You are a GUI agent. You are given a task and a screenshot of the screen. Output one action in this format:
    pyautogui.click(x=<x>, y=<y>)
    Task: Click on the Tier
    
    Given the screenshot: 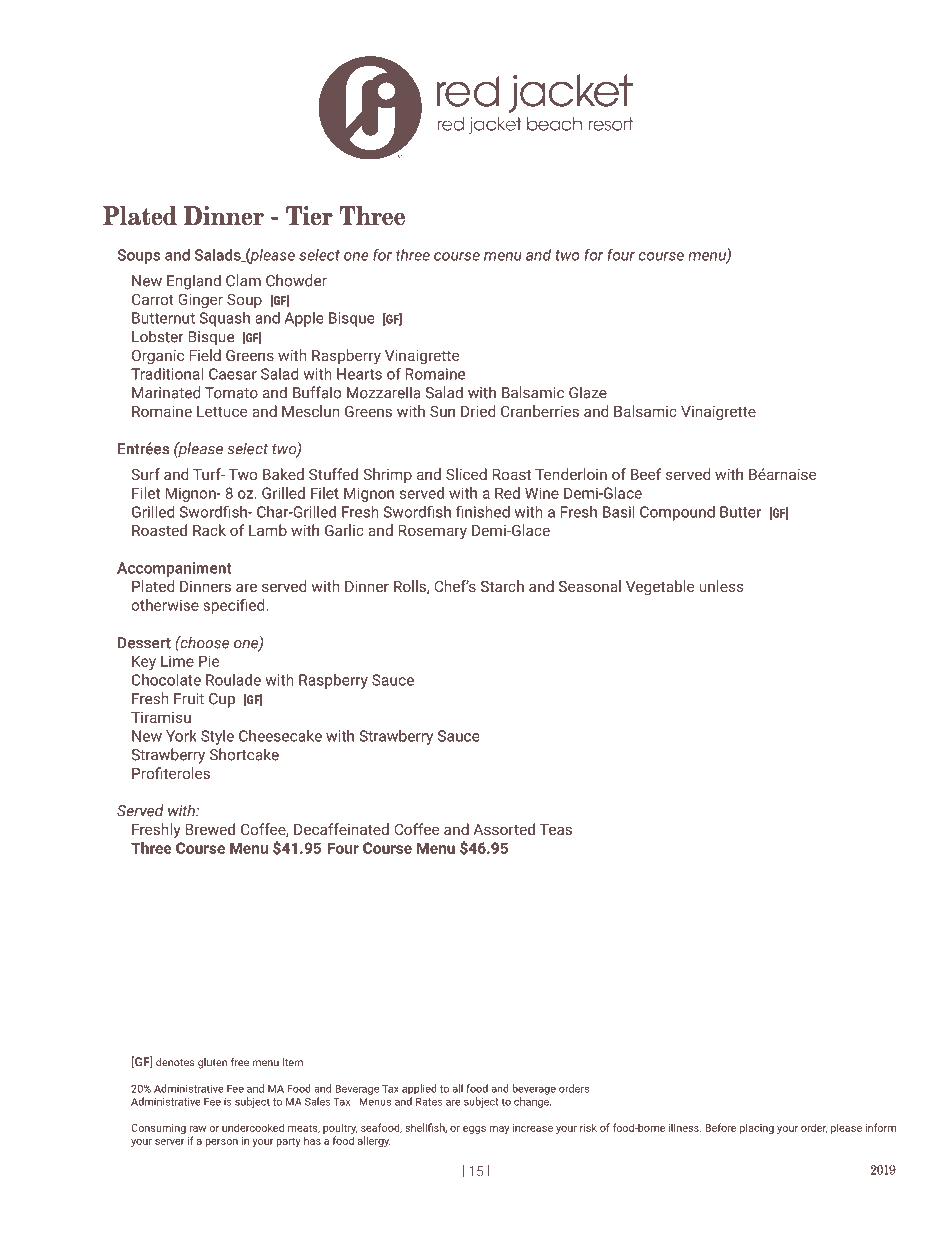 What is the action you would take?
    pyautogui.click(x=309, y=216)
